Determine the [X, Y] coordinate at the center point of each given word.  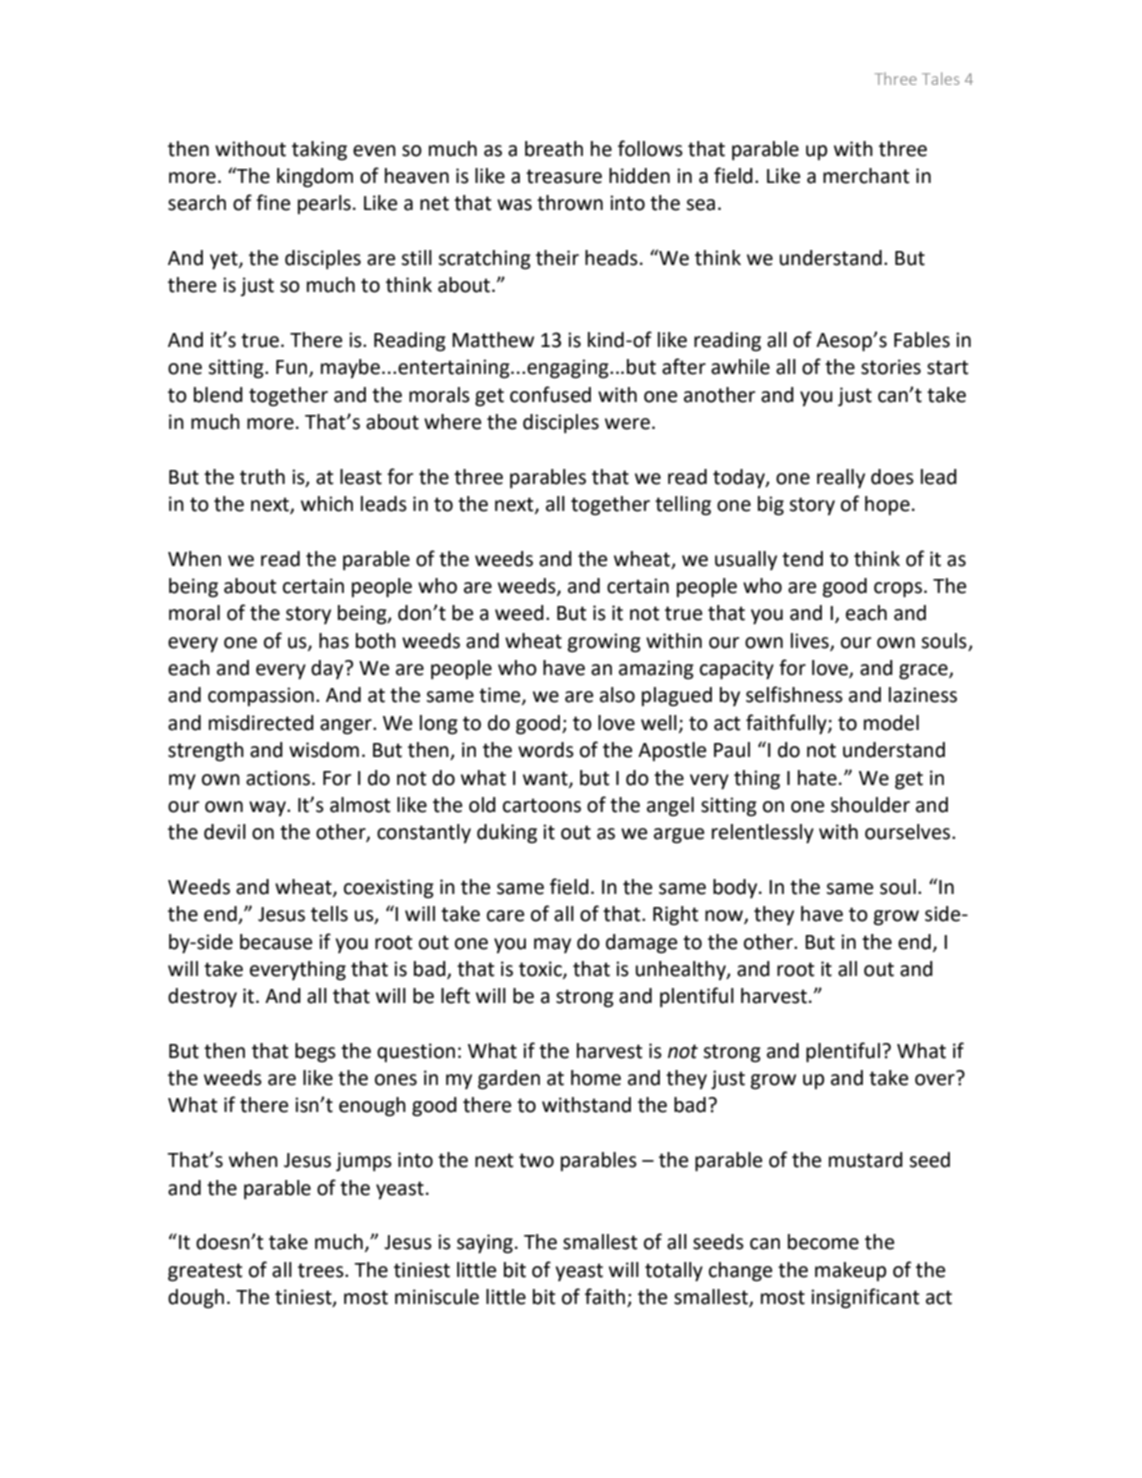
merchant [866, 176]
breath [554, 149]
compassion [261, 696]
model [891, 723]
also [617, 695]
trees [322, 1270]
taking [319, 151]
